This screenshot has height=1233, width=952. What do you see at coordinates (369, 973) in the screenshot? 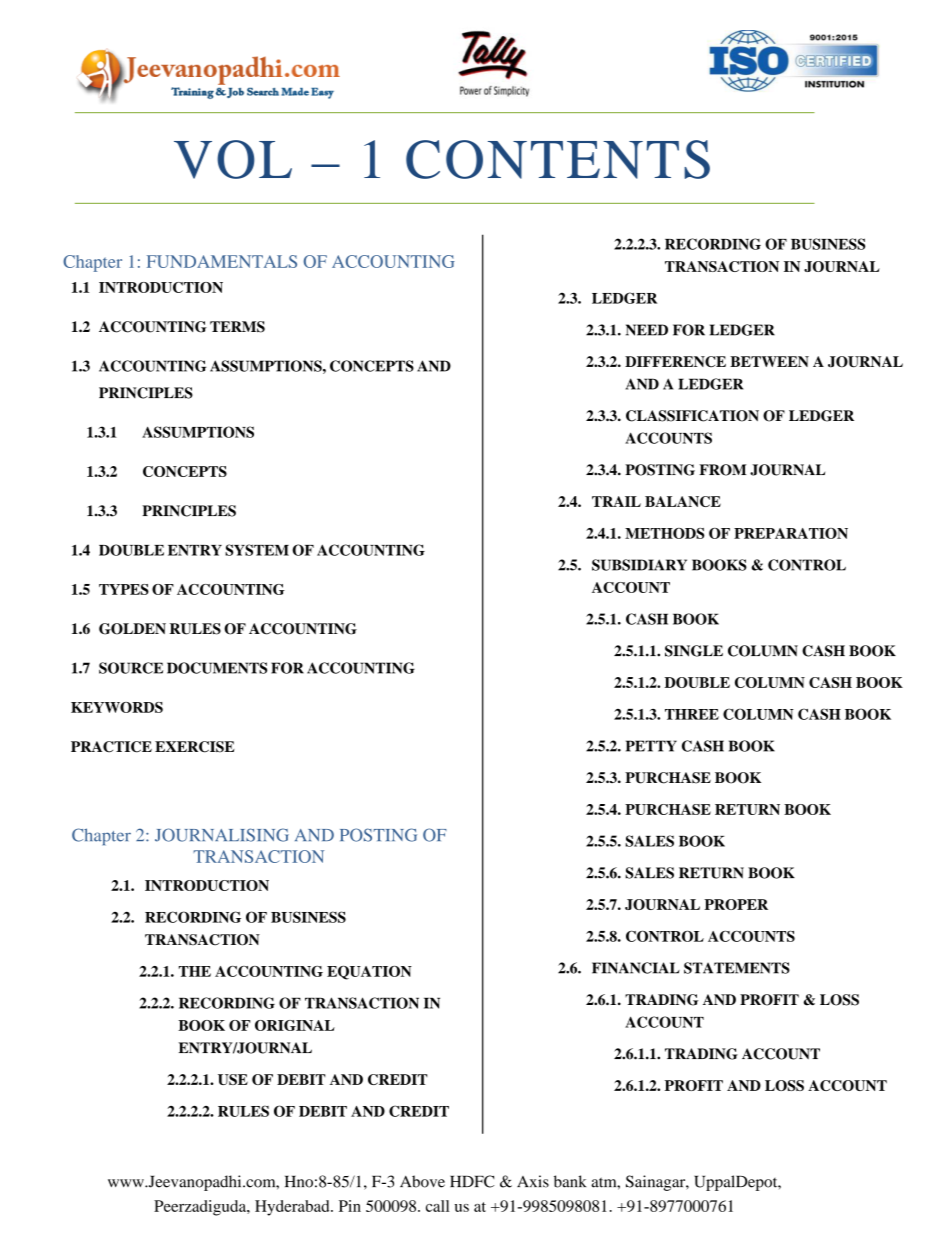
I see `EQUATION` at bounding box center [369, 973].
